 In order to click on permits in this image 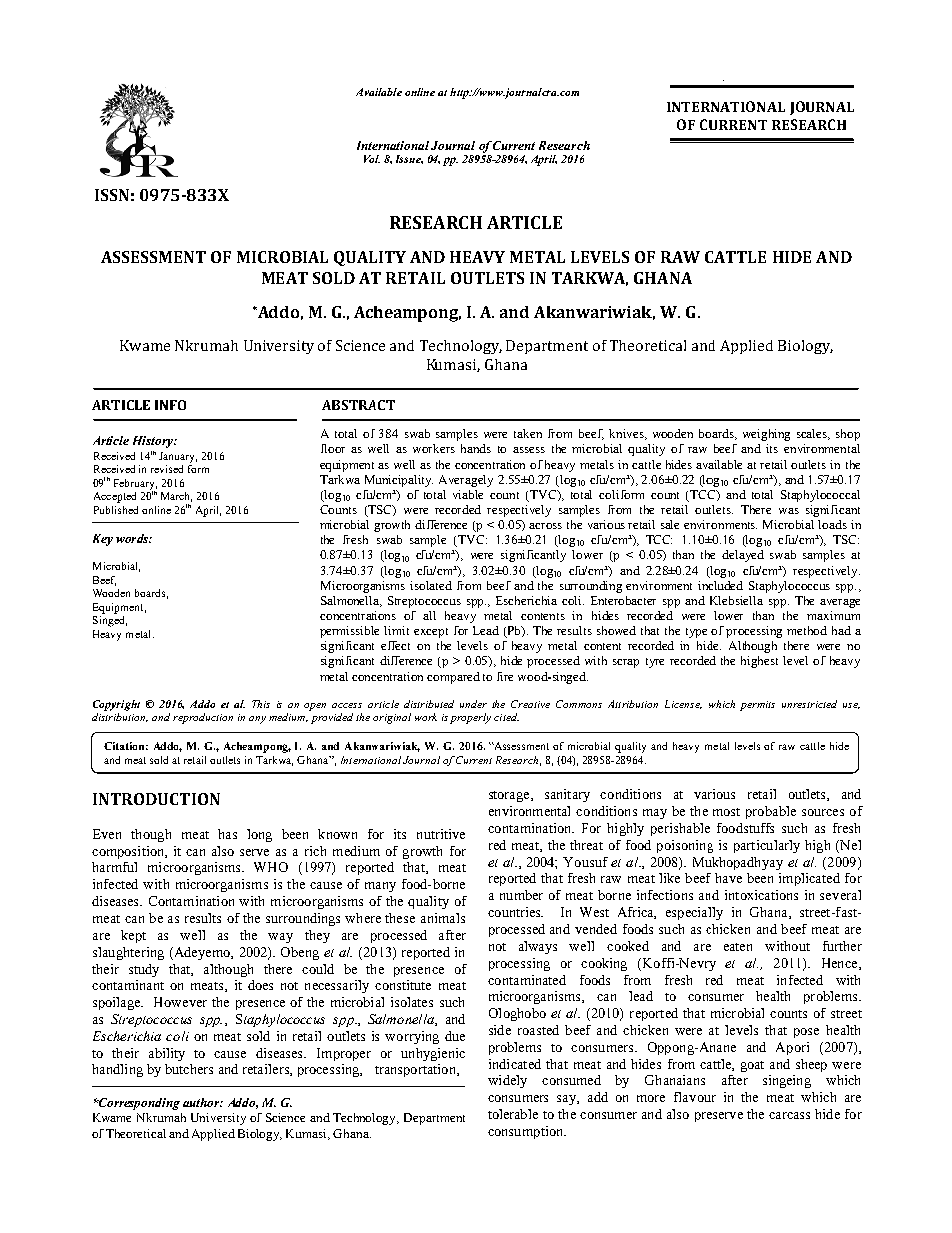, I will do `click(757, 706)`.
